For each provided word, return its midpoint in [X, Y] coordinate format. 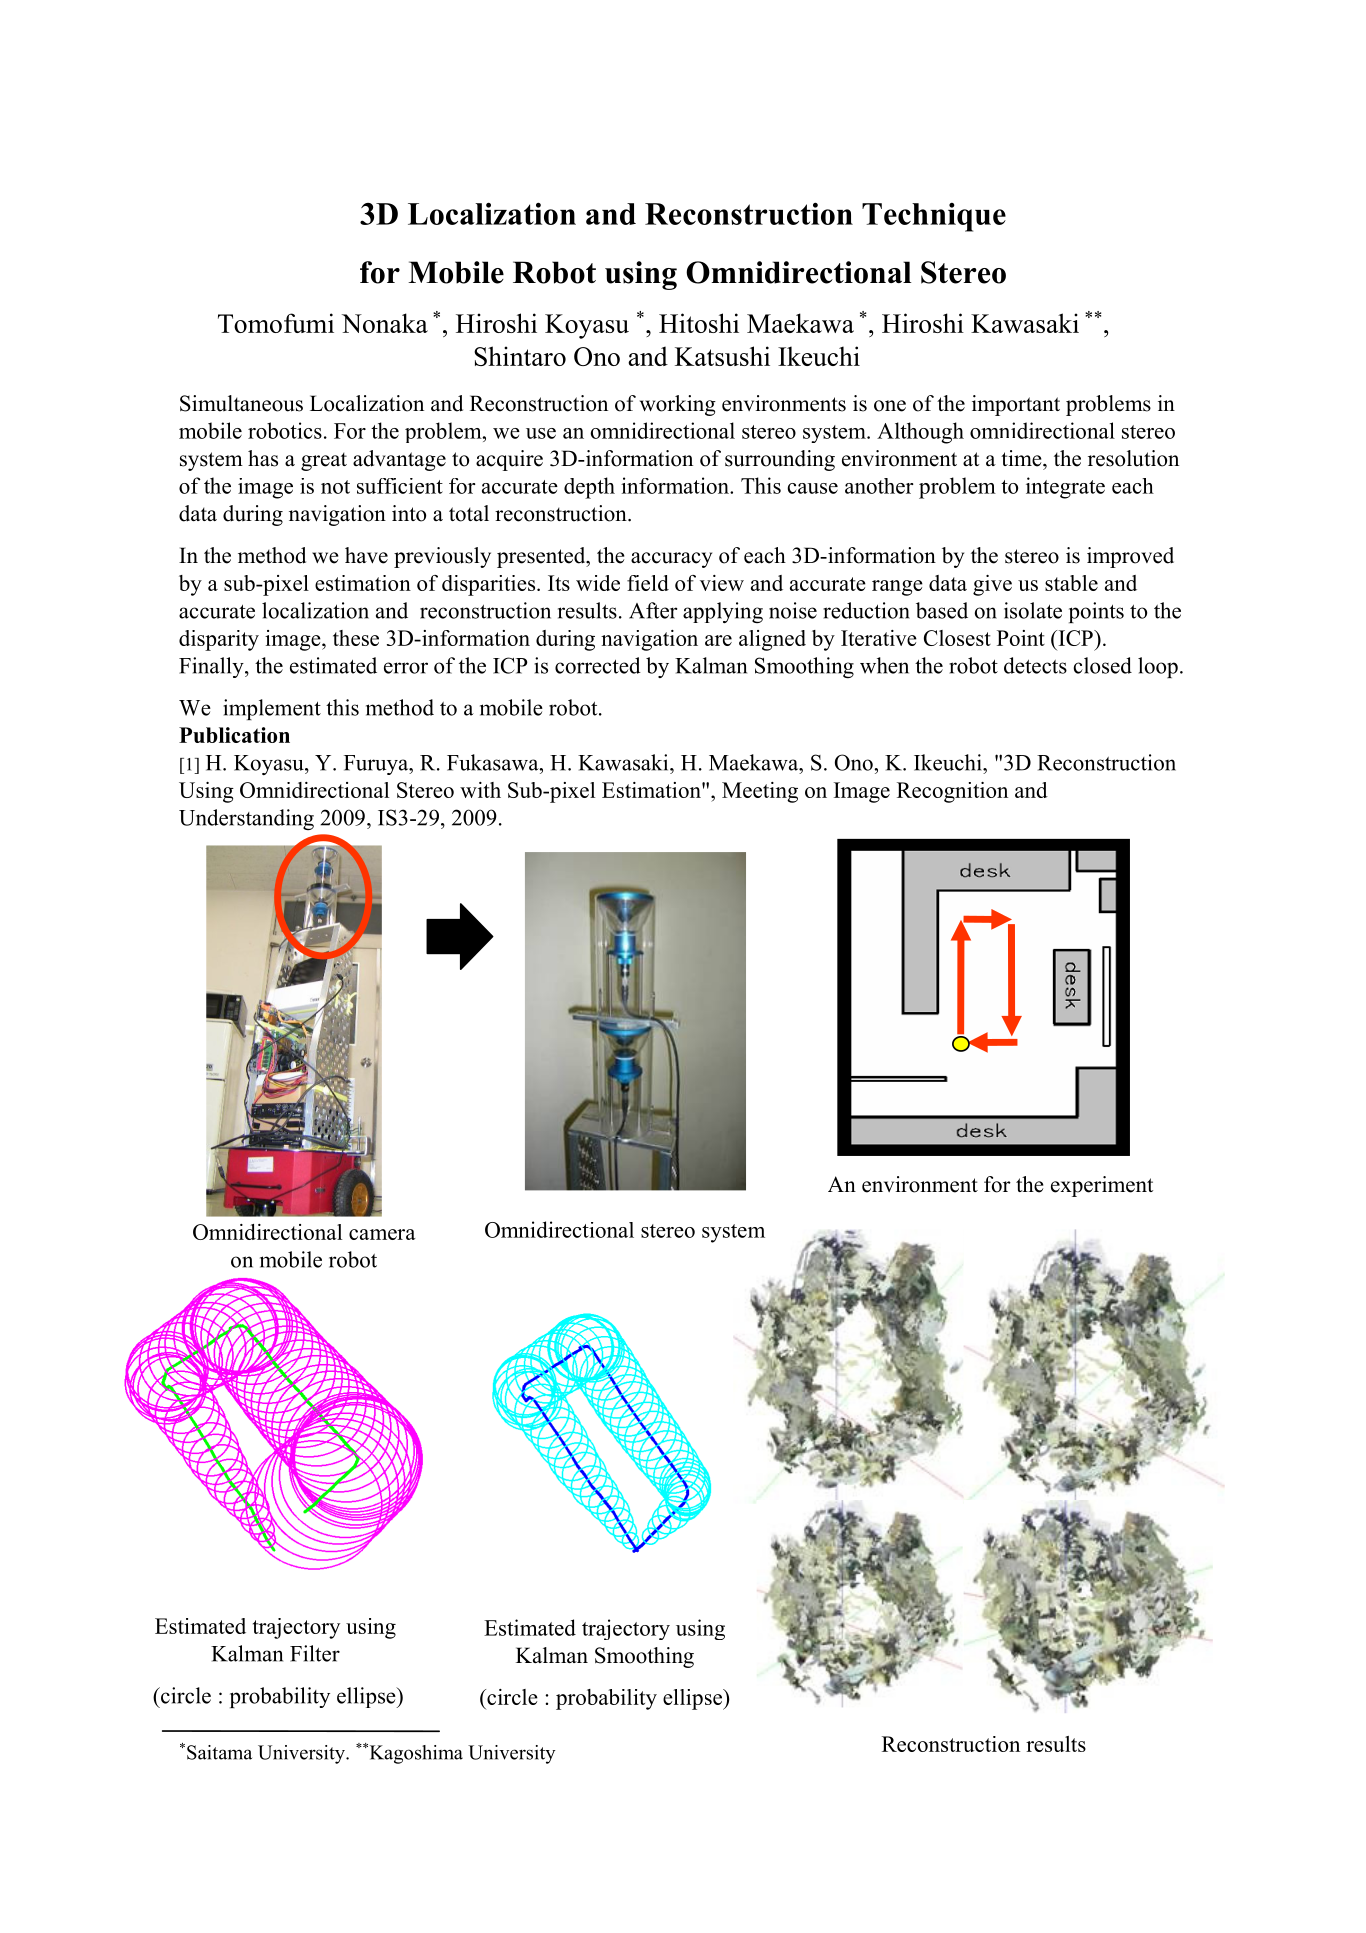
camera [382, 1234]
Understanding [246, 819]
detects [1035, 665]
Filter [315, 1653]
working [678, 405]
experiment [1102, 1186]
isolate [1033, 610]
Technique [934, 217]
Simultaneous [241, 403]
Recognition [952, 792]
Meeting [760, 792]
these [356, 638]
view [722, 583]
